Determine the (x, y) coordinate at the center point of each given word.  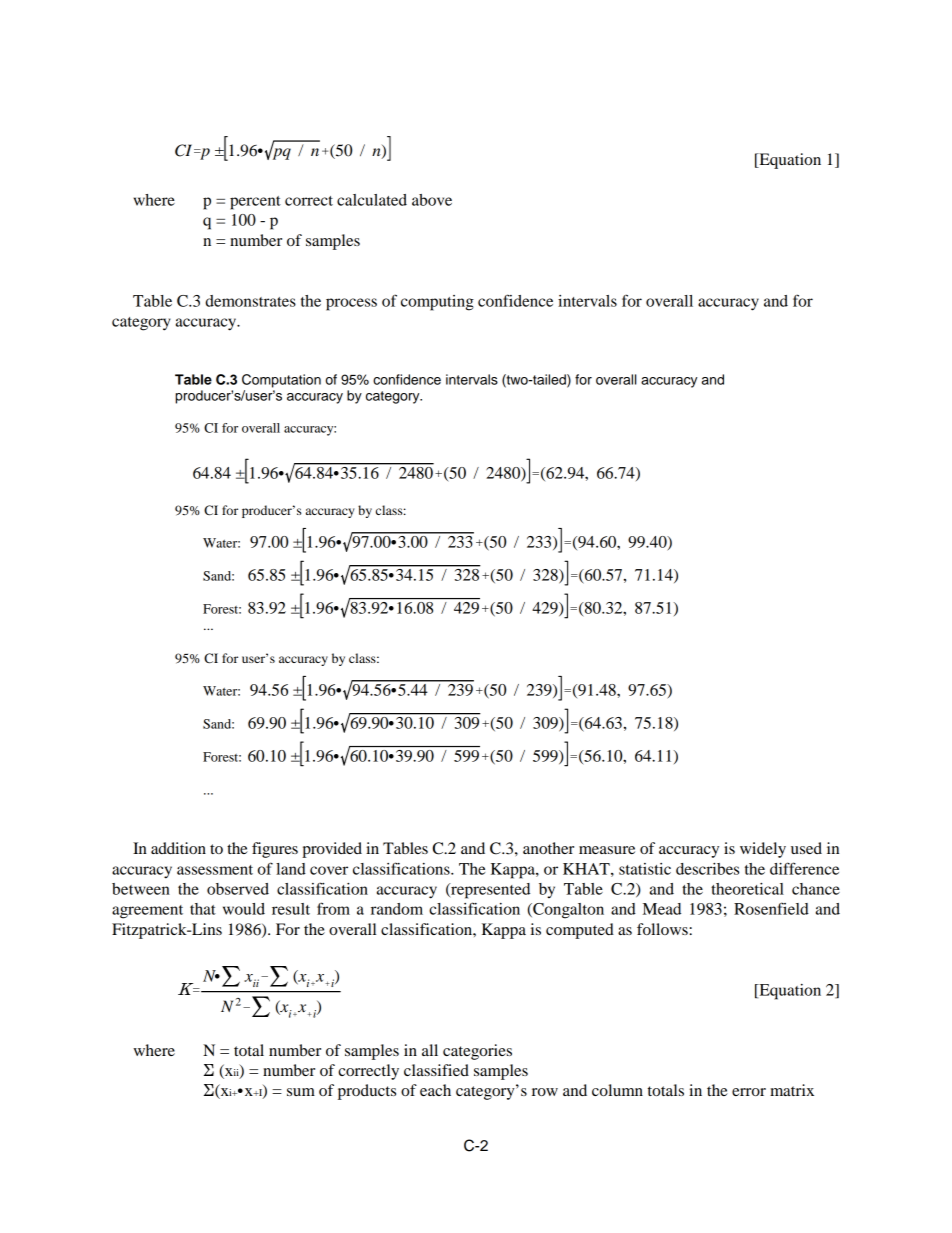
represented (489, 891)
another (548, 848)
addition (178, 848)
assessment (215, 870)
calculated (372, 200)
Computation (281, 381)
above (432, 200)
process (351, 304)
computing (437, 303)
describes (707, 869)
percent (255, 203)
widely (763, 850)
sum (301, 1092)
